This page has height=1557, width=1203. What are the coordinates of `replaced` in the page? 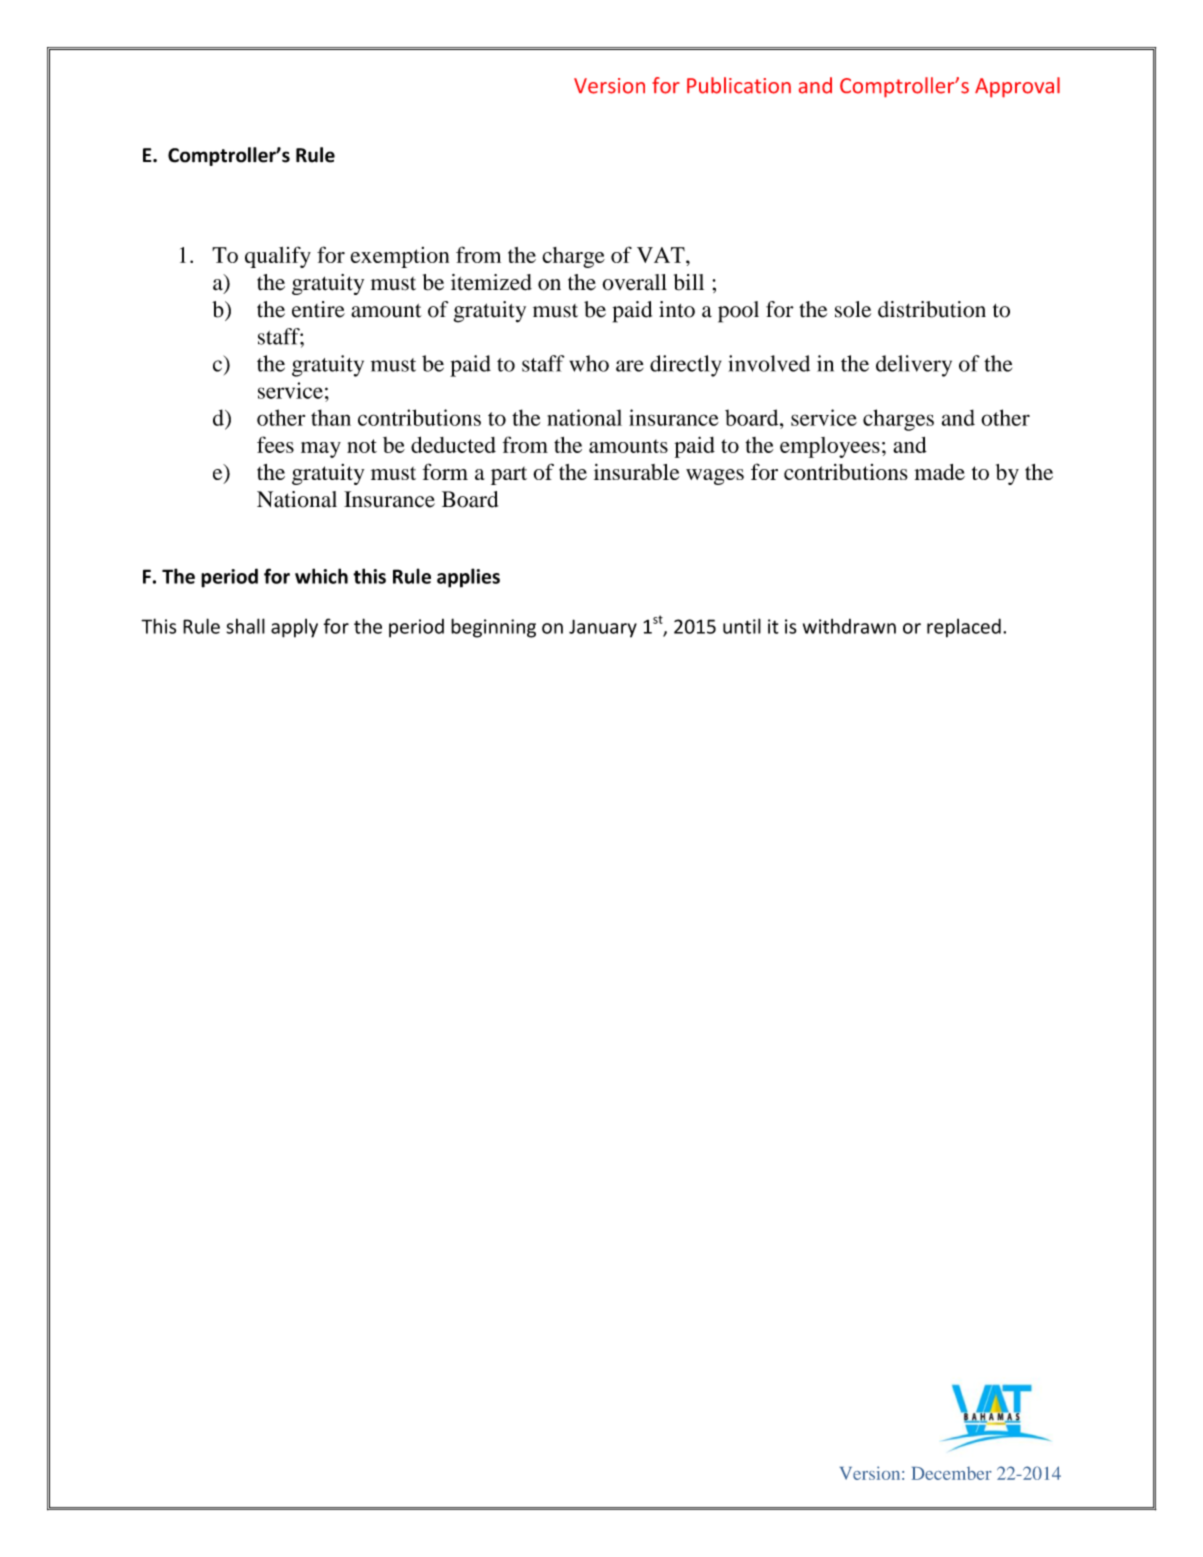 It's located at (964, 628).
